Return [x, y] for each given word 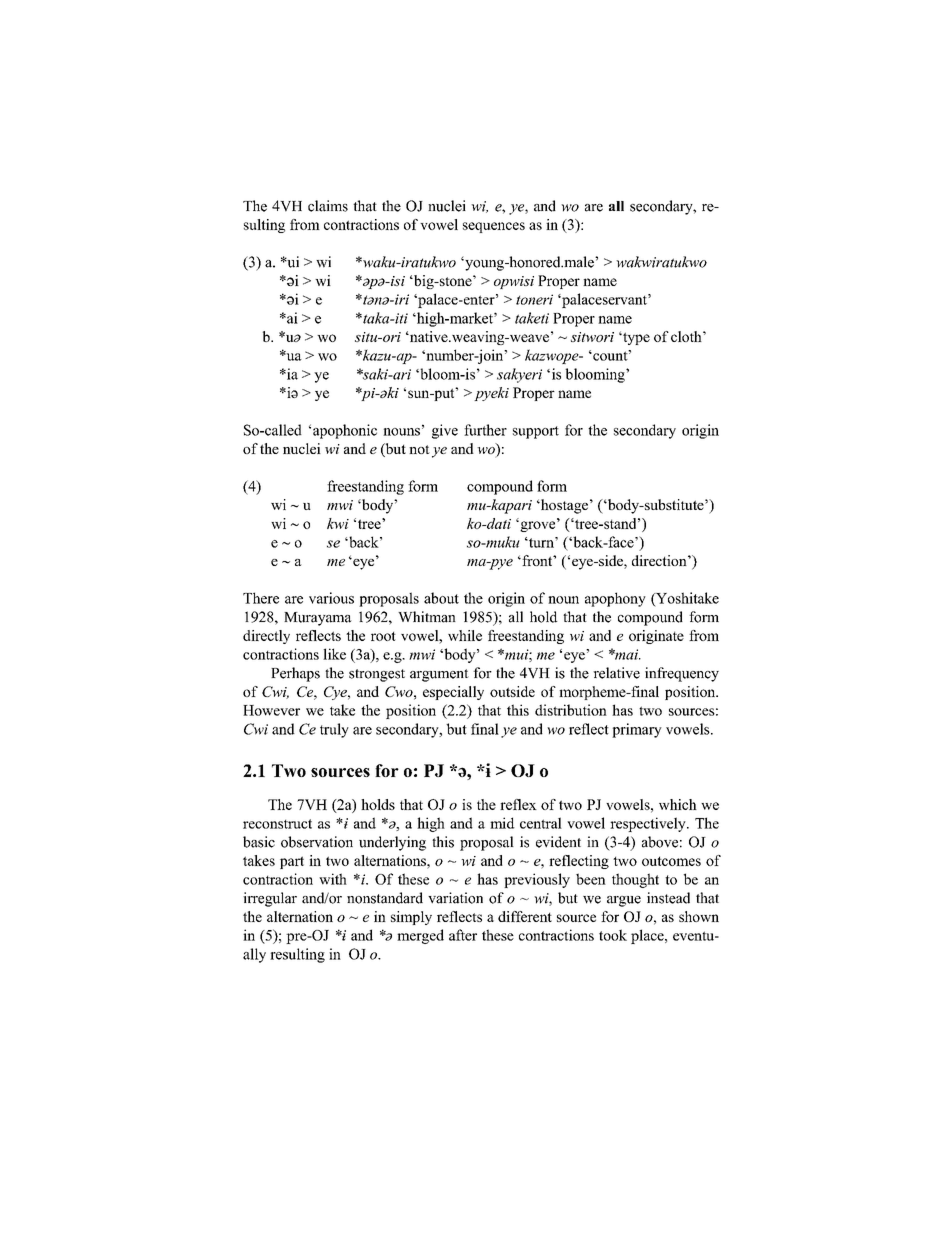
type [635, 338]
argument [439, 675]
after [463, 935]
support [536, 432]
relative [616, 673]
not [419, 449]
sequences [494, 227]
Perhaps [295, 674]
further [485, 430]
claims [328, 206]
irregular [270, 899]
